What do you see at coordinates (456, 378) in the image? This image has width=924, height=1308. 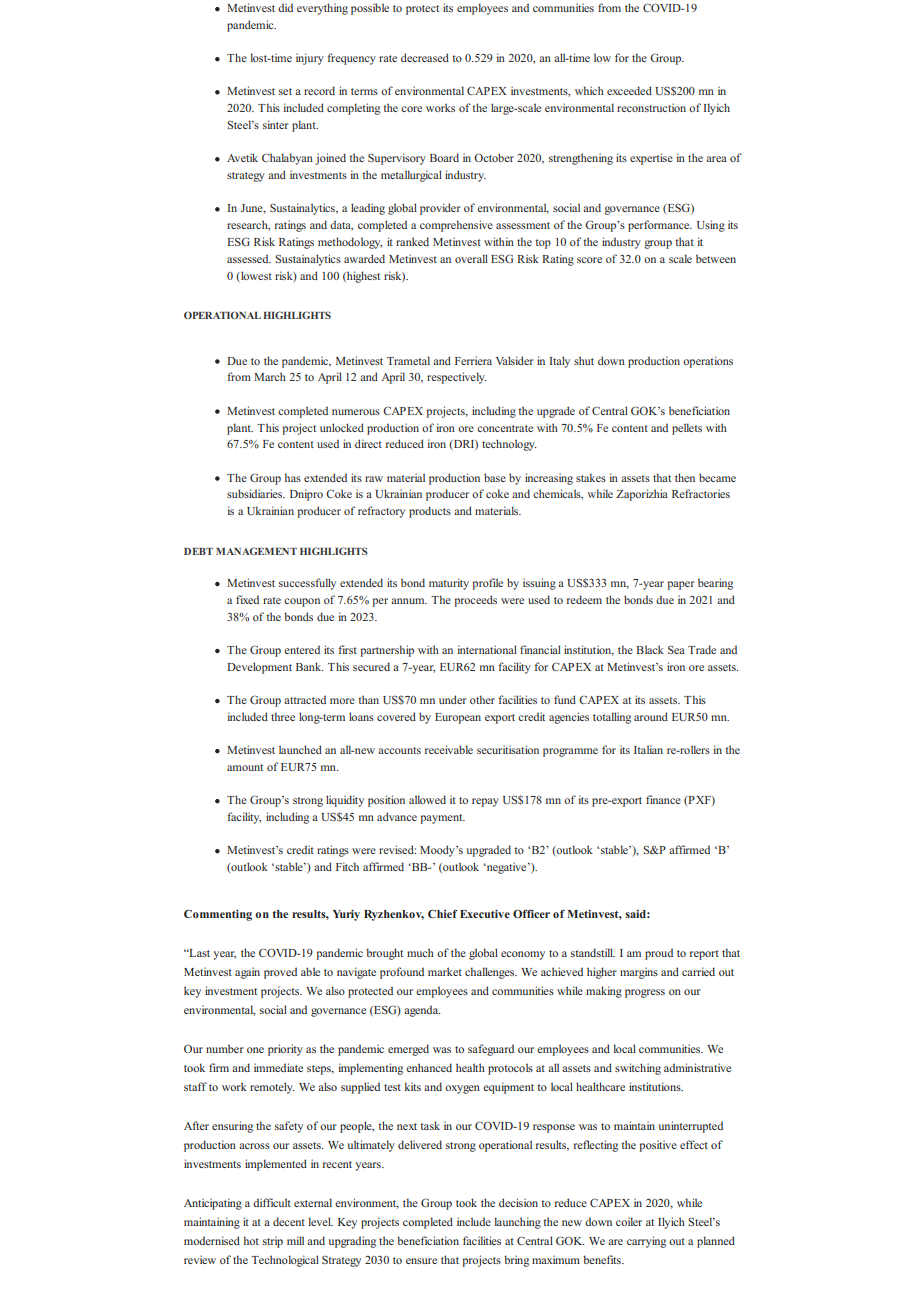 I see `respectively` at bounding box center [456, 378].
